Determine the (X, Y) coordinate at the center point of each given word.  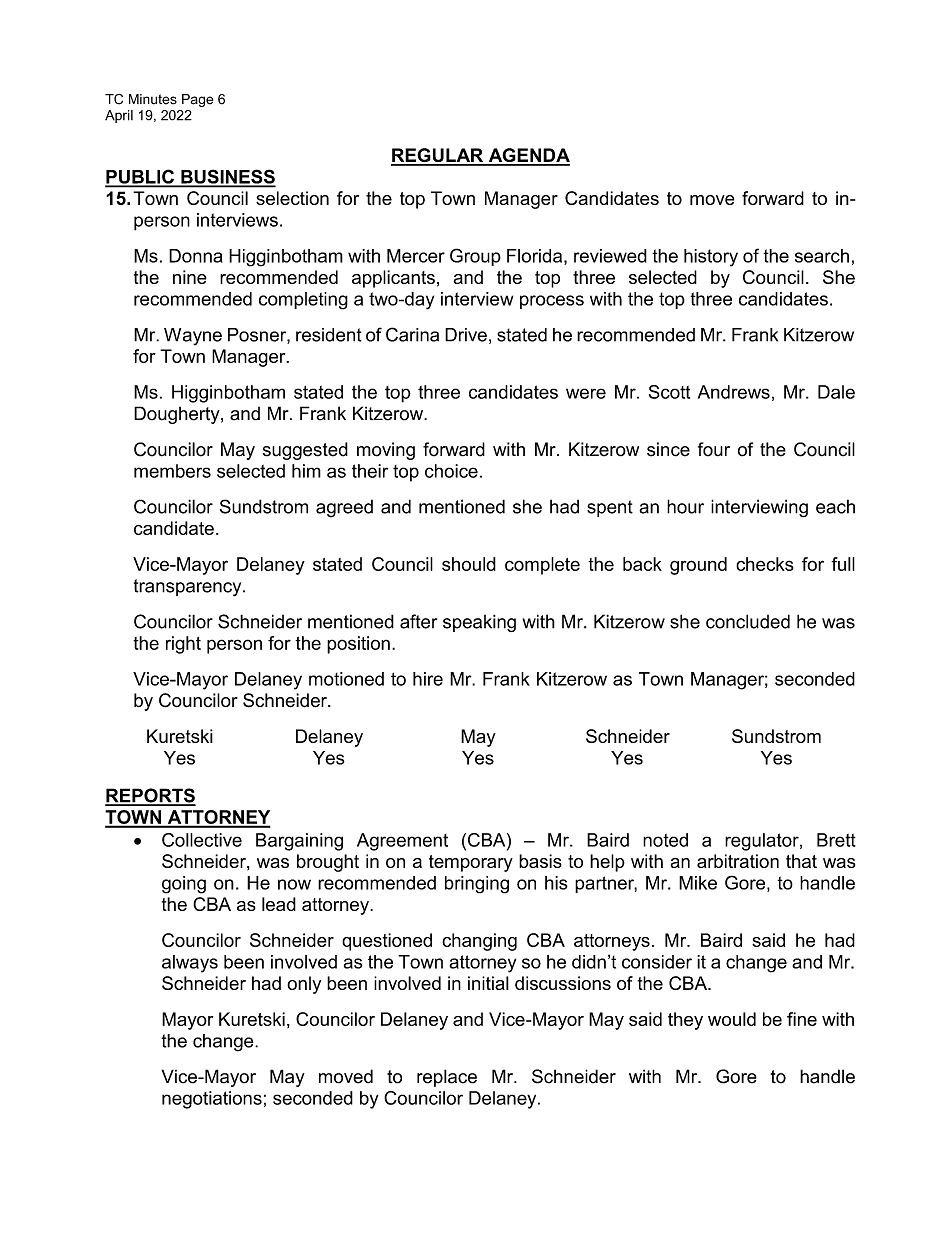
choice (451, 471)
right (183, 645)
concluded (748, 621)
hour (685, 506)
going (184, 885)
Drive (466, 335)
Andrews (734, 392)
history (711, 258)
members (172, 471)
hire (428, 679)
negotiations (212, 1100)
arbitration (738, 861)
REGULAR (438, 156)
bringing (477, 885)
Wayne (193, 337)
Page (197, 100)
